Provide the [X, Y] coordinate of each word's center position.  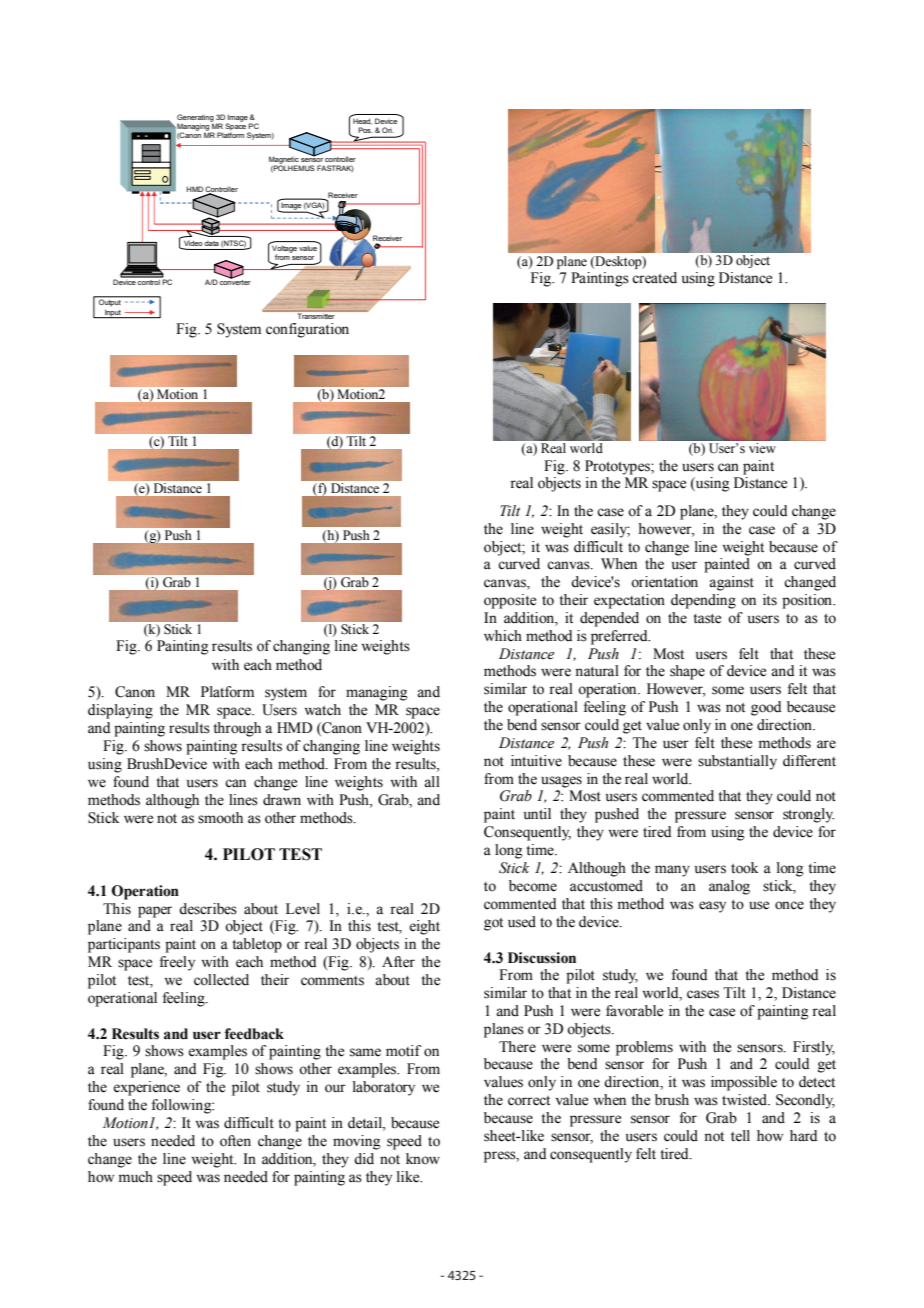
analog [729, 887]
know [423, 1159]
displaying [120, 711]
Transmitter [316, 315]
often [235, 1141]
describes [208, 909]
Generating [195, 119]
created [654, 278]
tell [740, 1136]
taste [707, 619]
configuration [307, 330]
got [493, 924]
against [731, 583]
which [503, 636]
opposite [510, 601]
